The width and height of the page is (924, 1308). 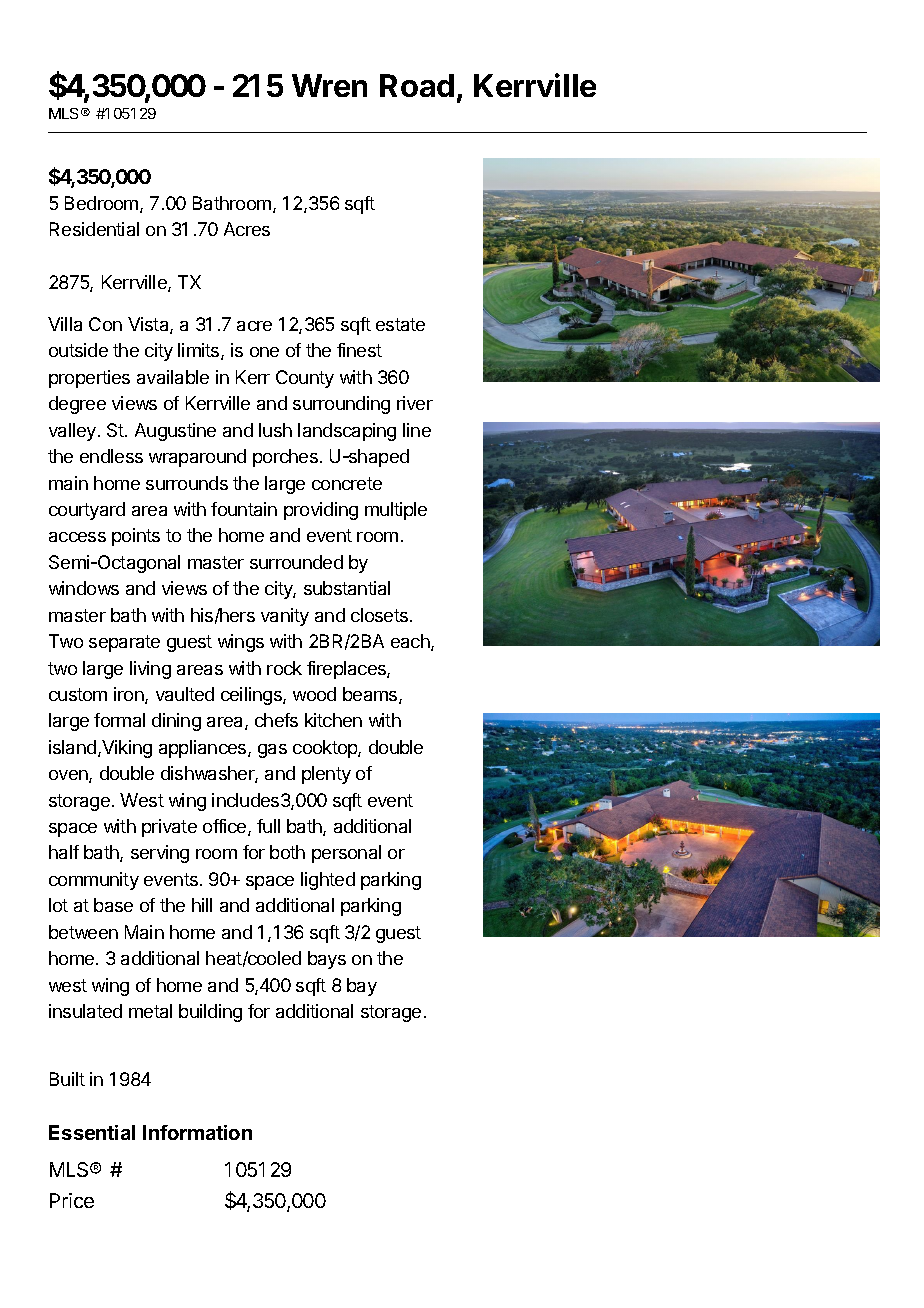 I want to click on community, so click(x=94, y=881).
